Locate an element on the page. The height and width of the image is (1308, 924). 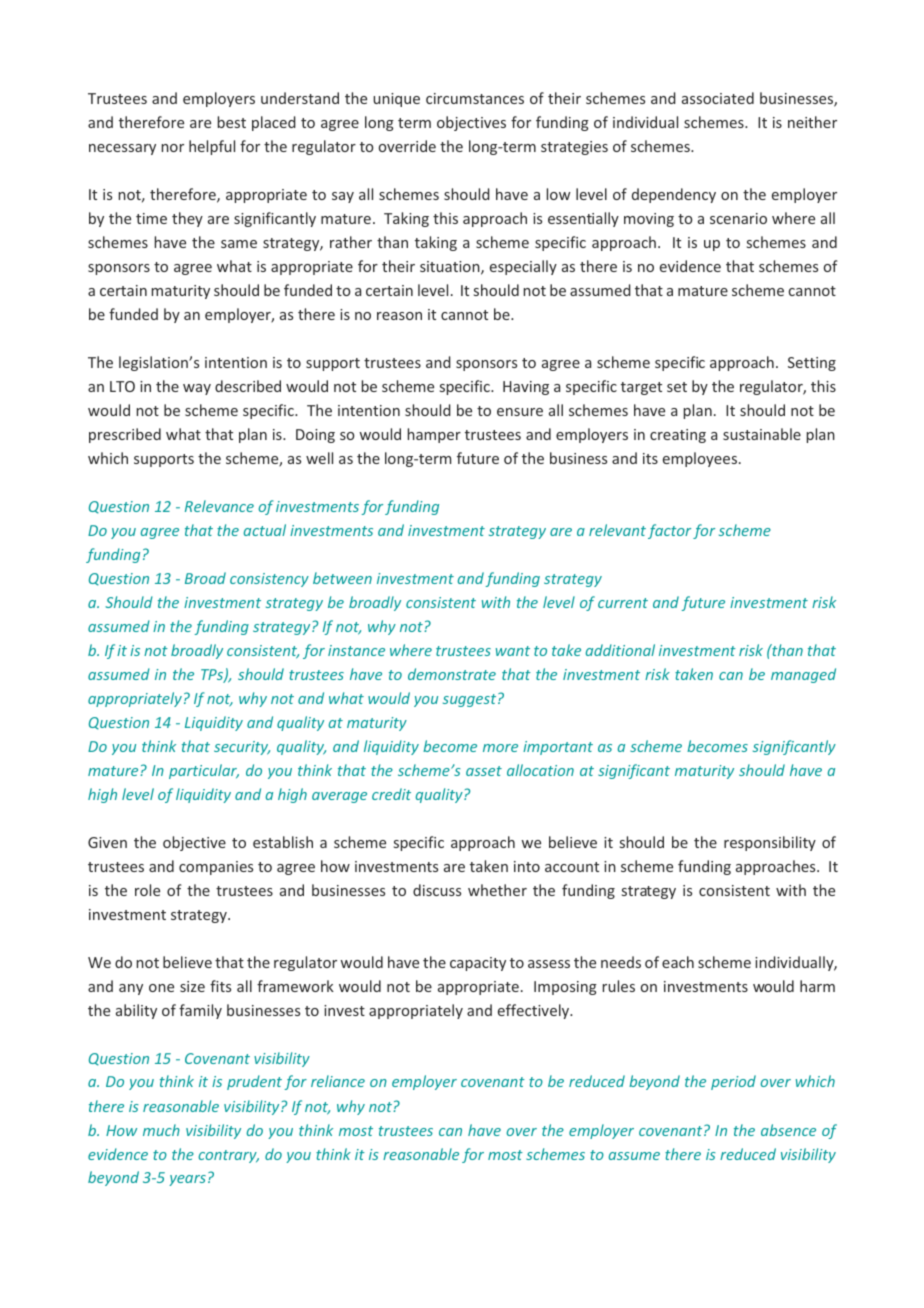
circumstances is located at coordinates (475, 98).
